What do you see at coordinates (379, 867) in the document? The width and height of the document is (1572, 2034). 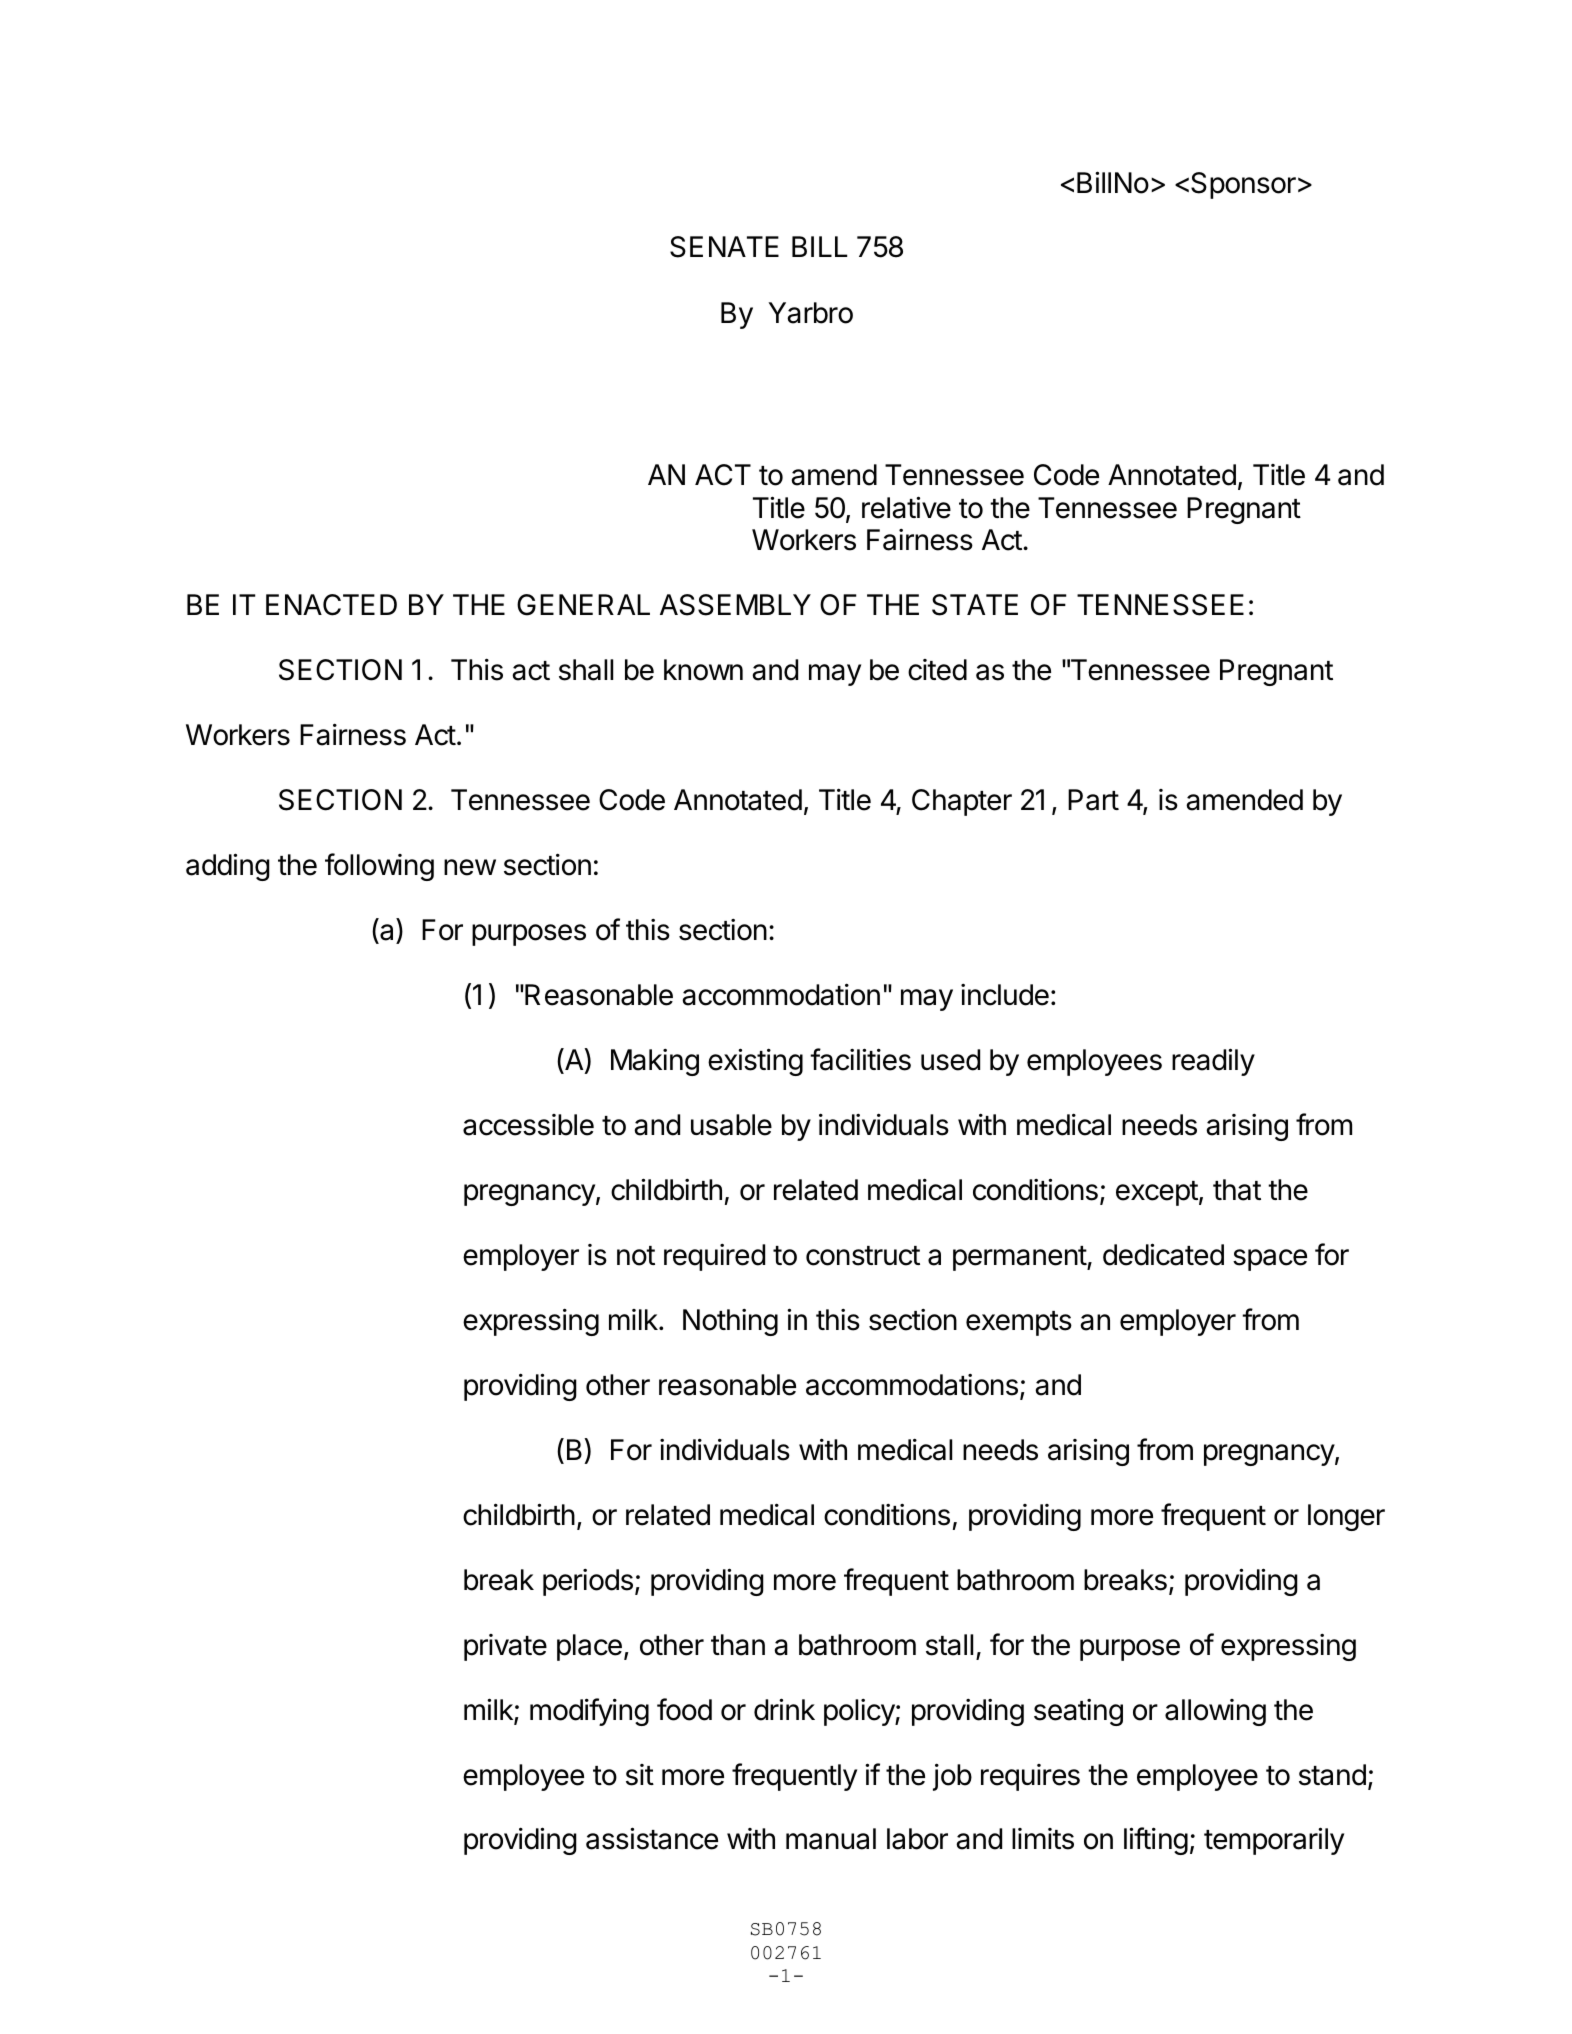 I see `following` at bounding box center [379, 867].
